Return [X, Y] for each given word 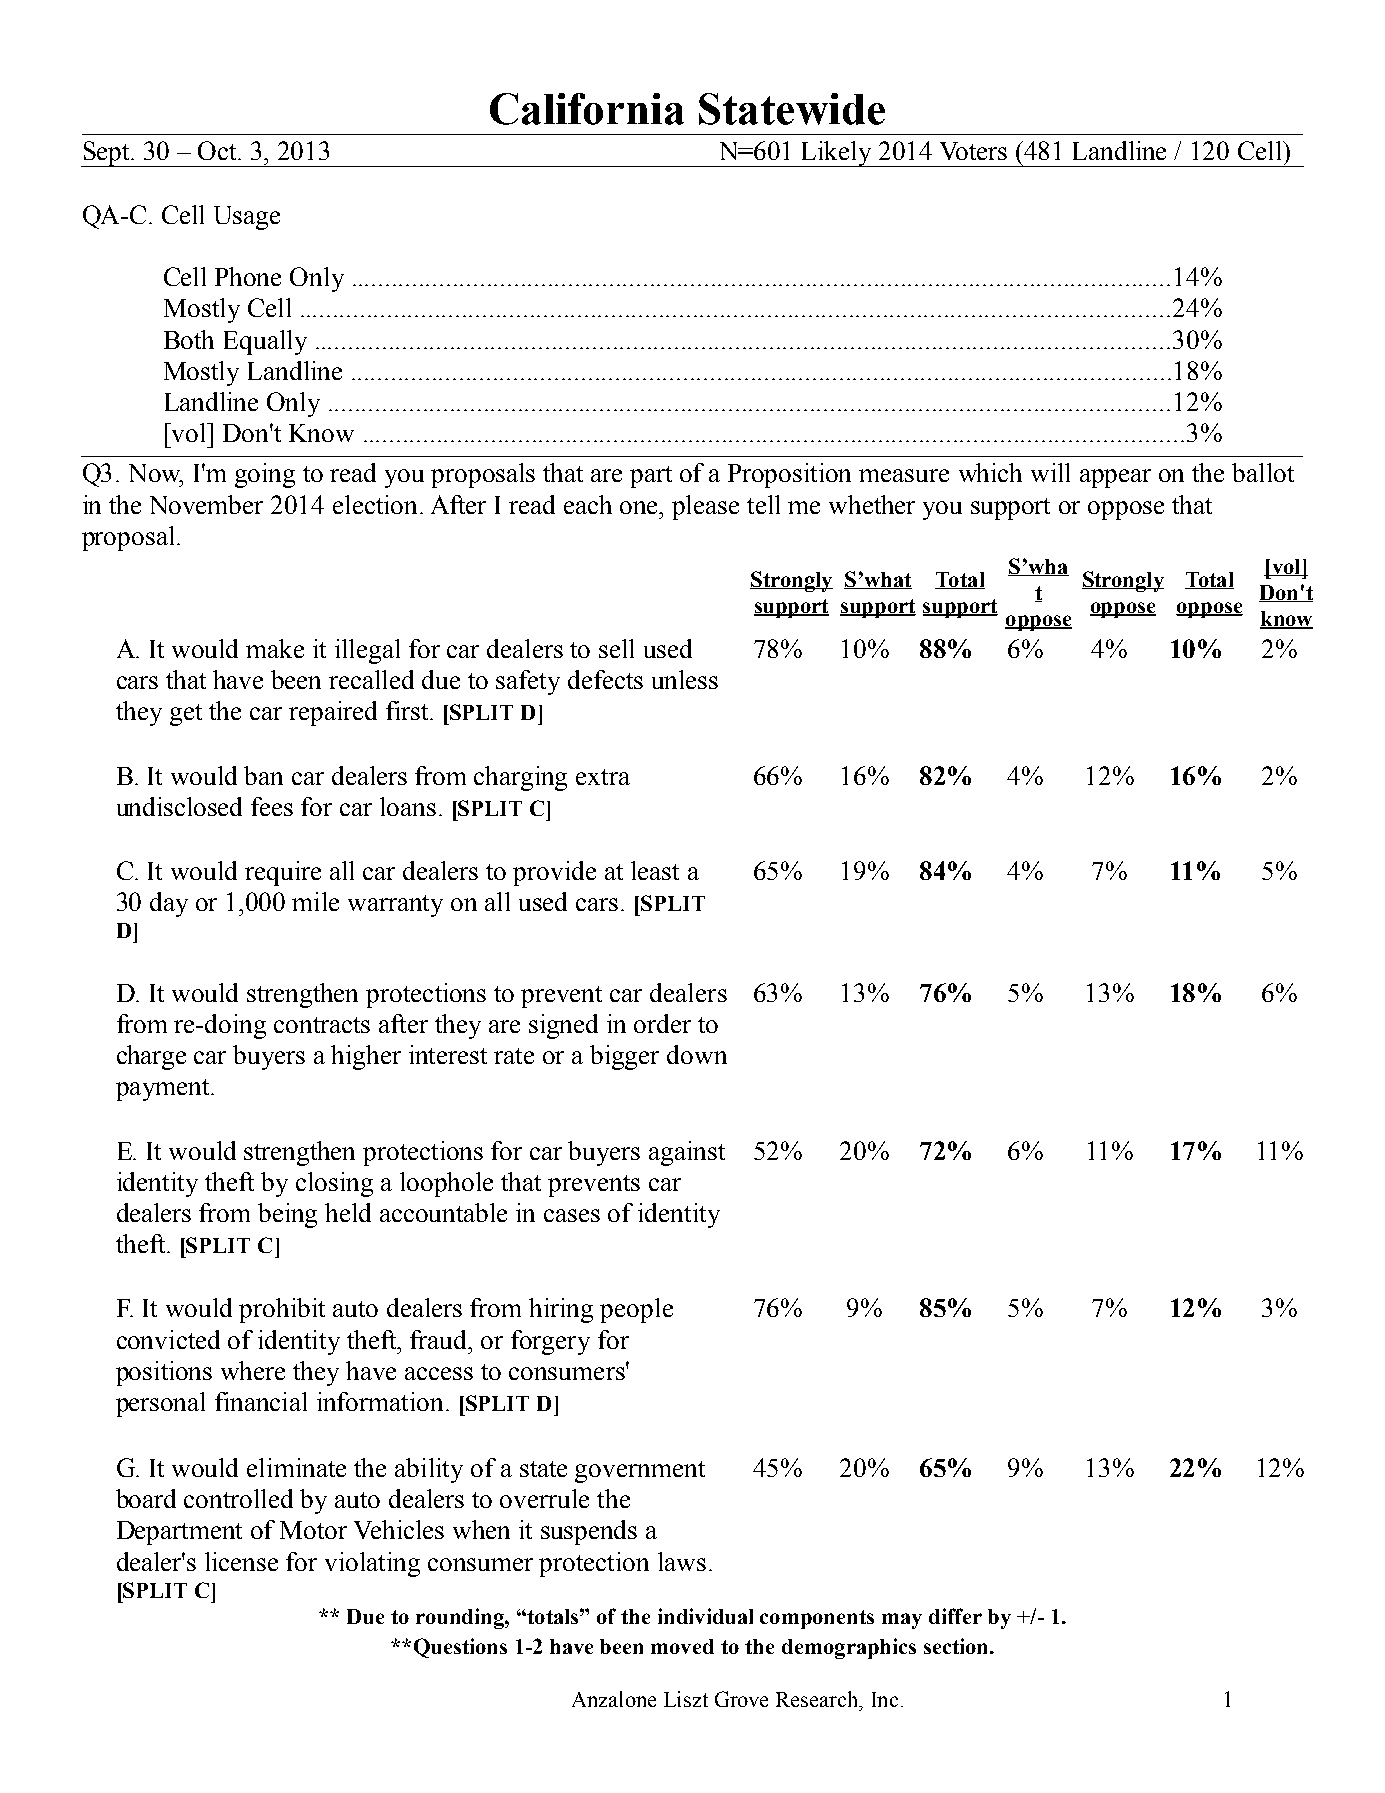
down [697, 1054]
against [687, 1153]
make [275, 648]
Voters [973, 151]
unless [685, 679]
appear [1115, 478]
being [287, 1215]
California [587, 109]
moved [682, 1646]
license [241, 1561]
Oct [219, 150]
